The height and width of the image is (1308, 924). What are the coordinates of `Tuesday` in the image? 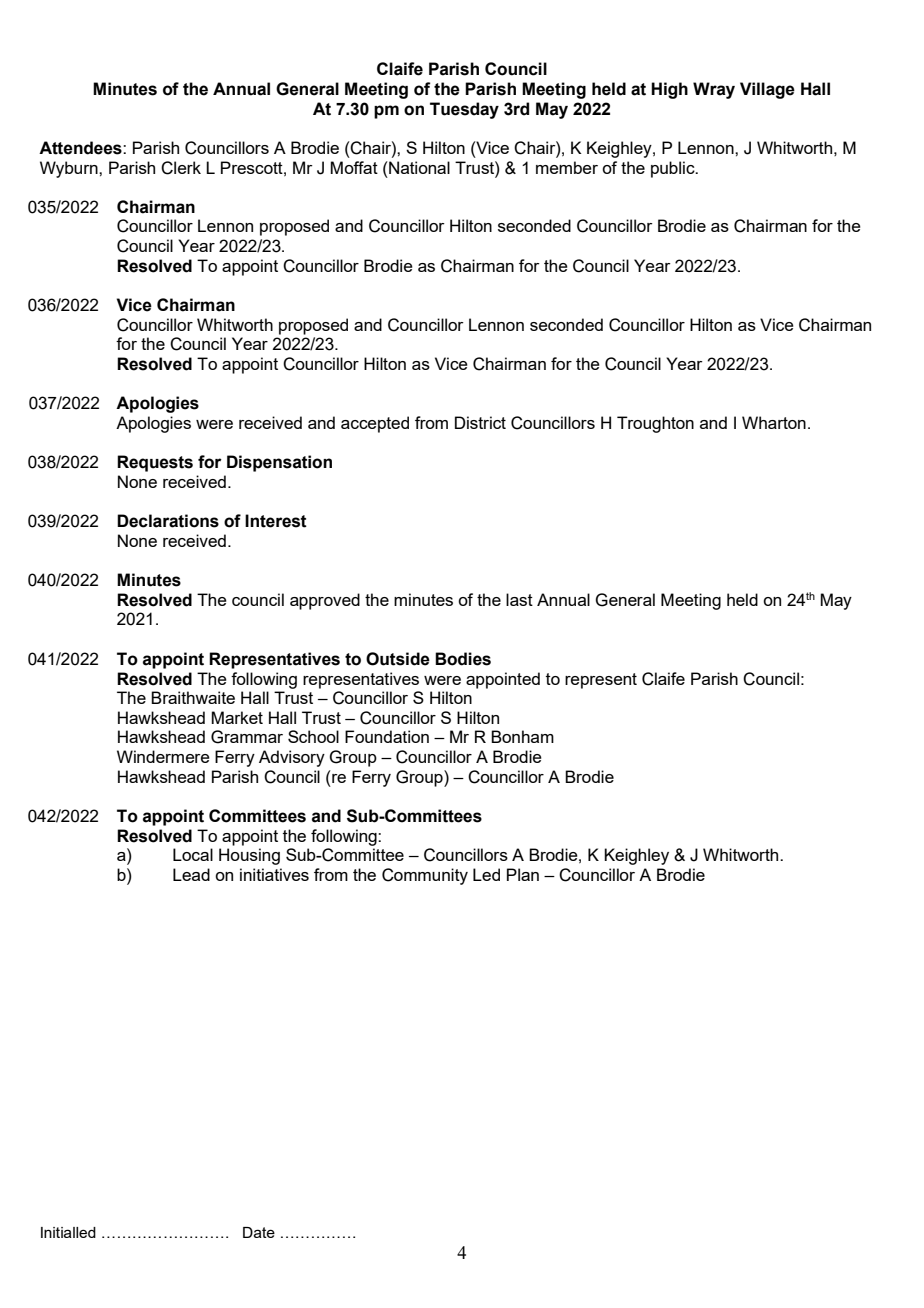 It's located at (464, 110).
